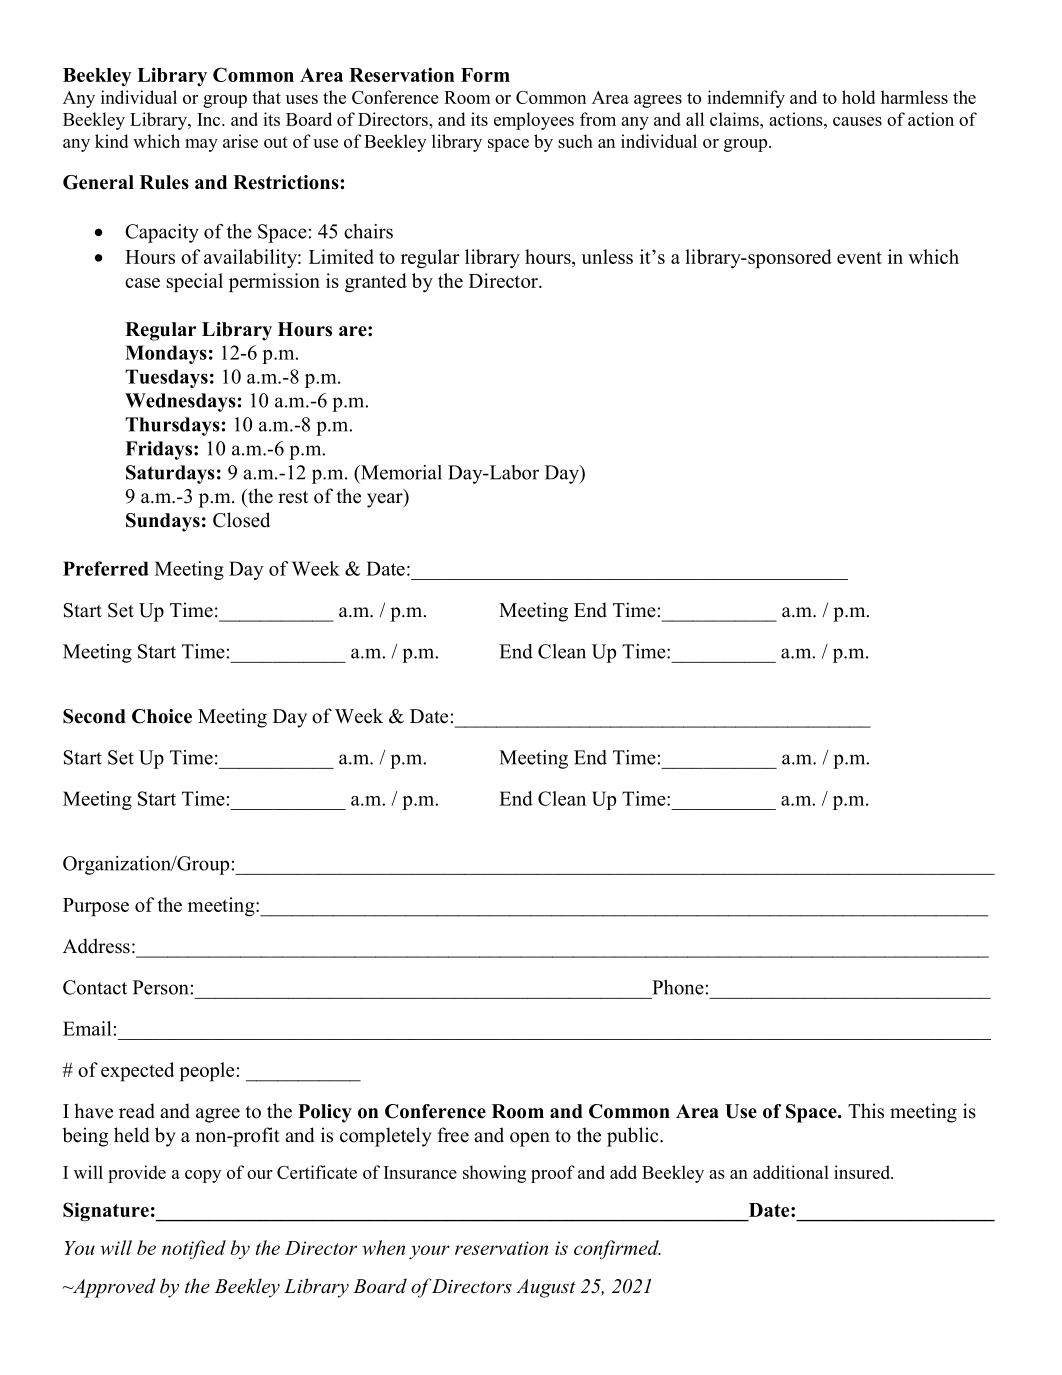 The height and width of the screenshot is (1375, 1062). Describe the element at coordinates (386, 500) in the screenshot. I see `year` at that location.
